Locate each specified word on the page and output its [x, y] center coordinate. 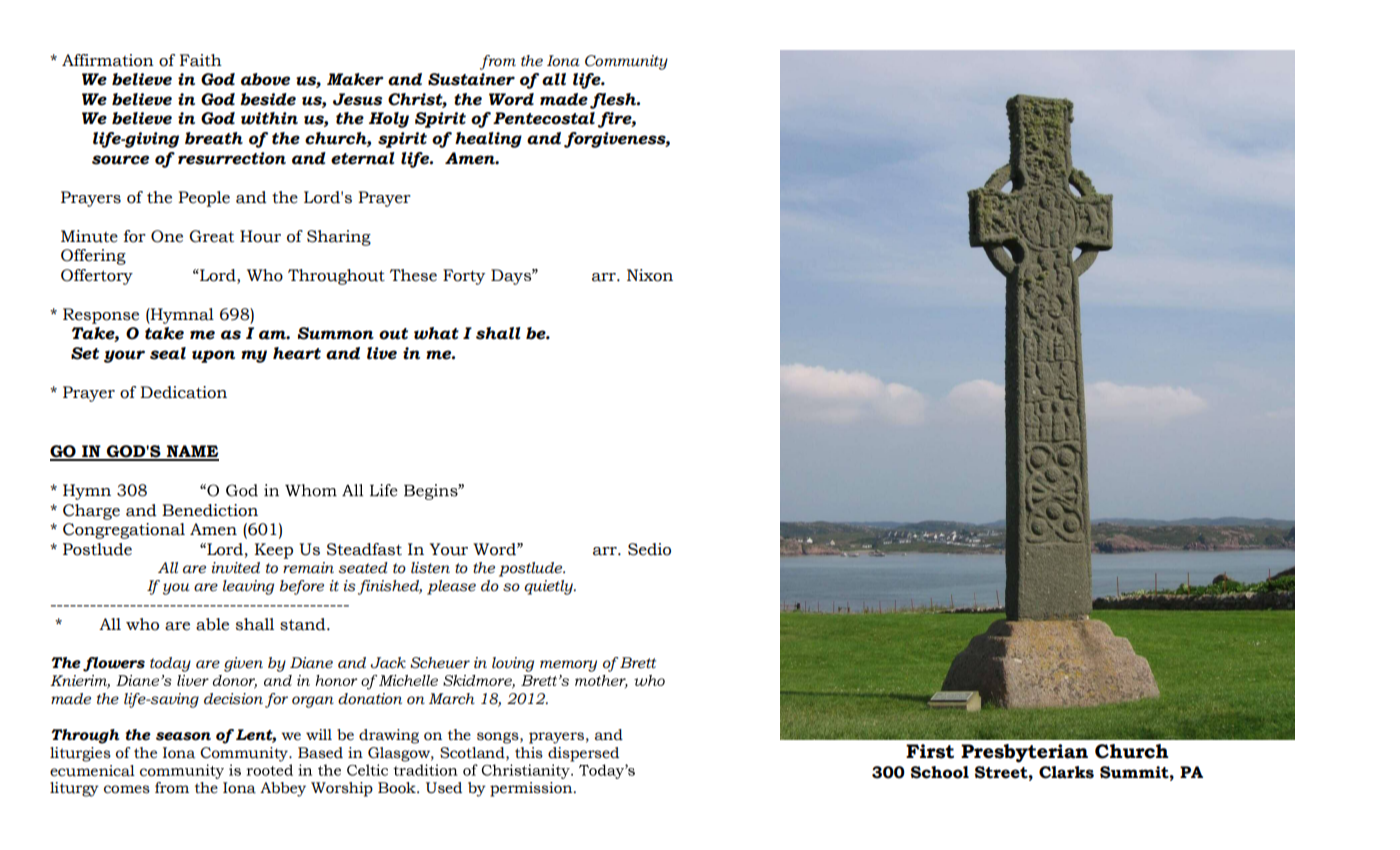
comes [127, 789]
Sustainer [471, 79]
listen [430, 568]
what [436, 333]
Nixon [650, 275]
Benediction [210, 510]
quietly [549, 587]
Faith [201, 60]
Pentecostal [544, 118]
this [529, 753]
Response [101, 316]
